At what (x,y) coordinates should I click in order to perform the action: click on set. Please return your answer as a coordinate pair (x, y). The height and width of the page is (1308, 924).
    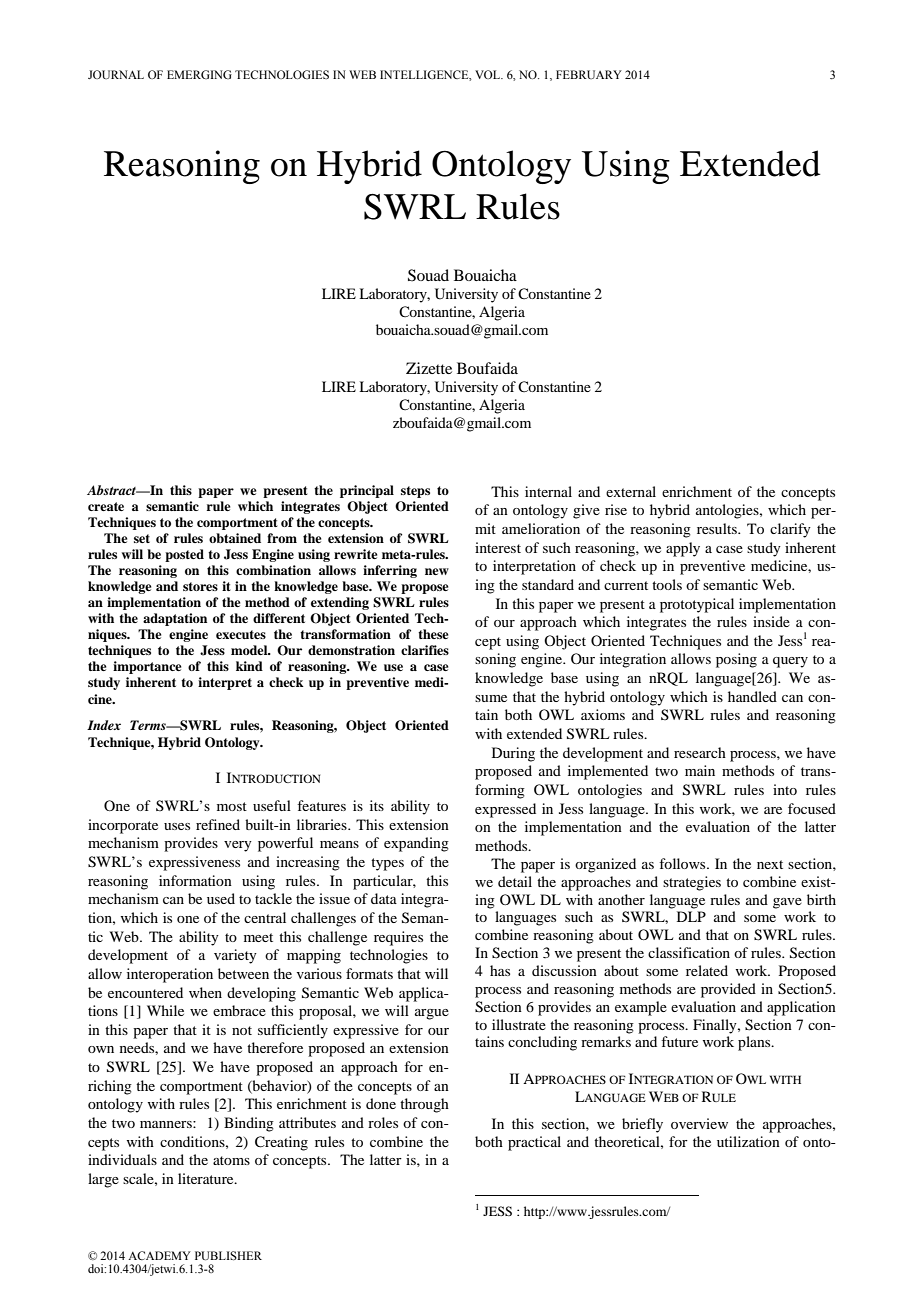
    Looking at the image, I should click on (142, 538).
